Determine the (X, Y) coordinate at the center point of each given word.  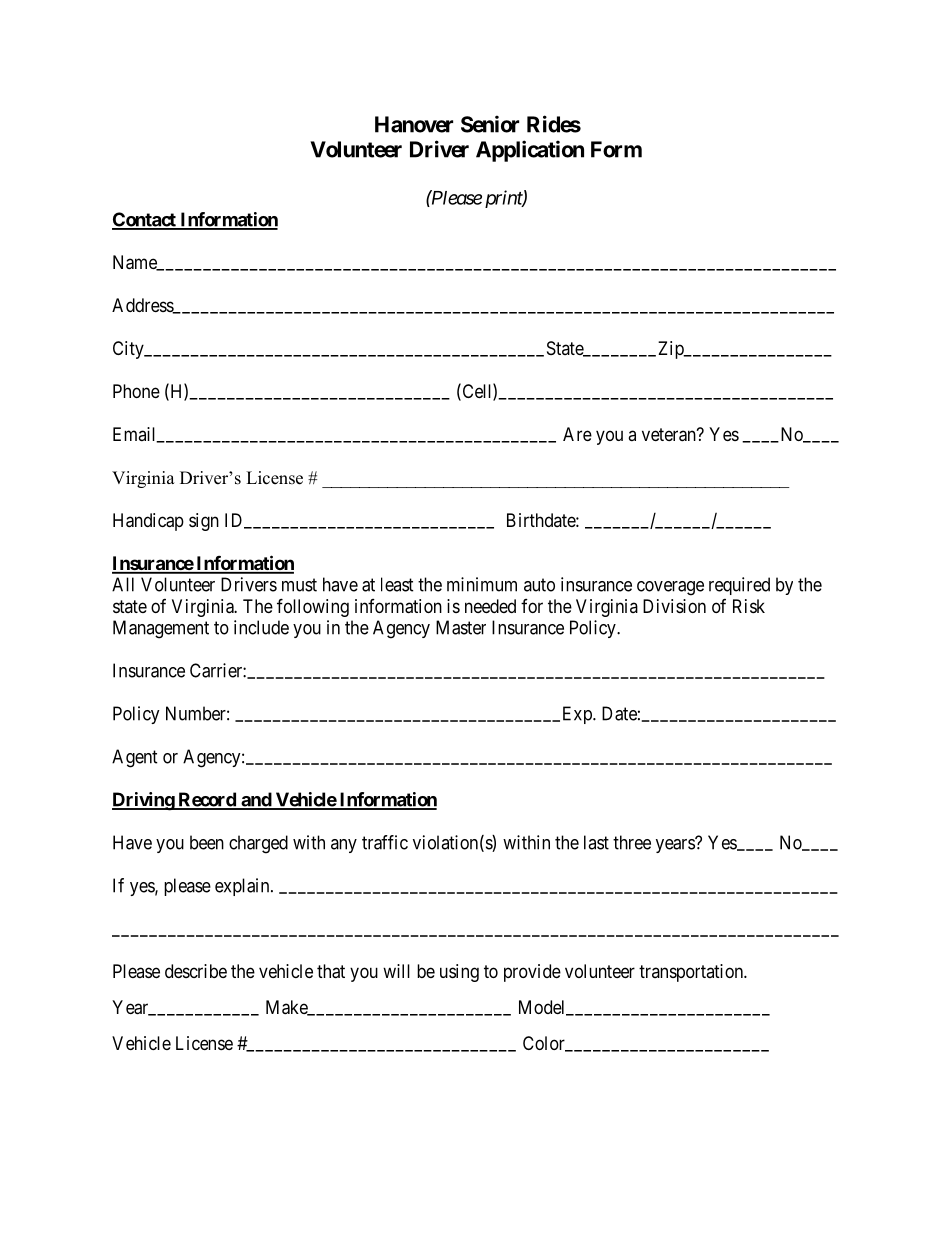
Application (530, 151)
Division (674, 606)
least (397, 584)
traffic (385, 842)
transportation (692, 973)
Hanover (414, 124)
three (632, 842)
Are (577, 434)
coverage (670, 588)
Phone (136, 391)
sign (204, 522)
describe (196, 971)
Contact (145, 220)
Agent (135, 758)
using (459, 973)
